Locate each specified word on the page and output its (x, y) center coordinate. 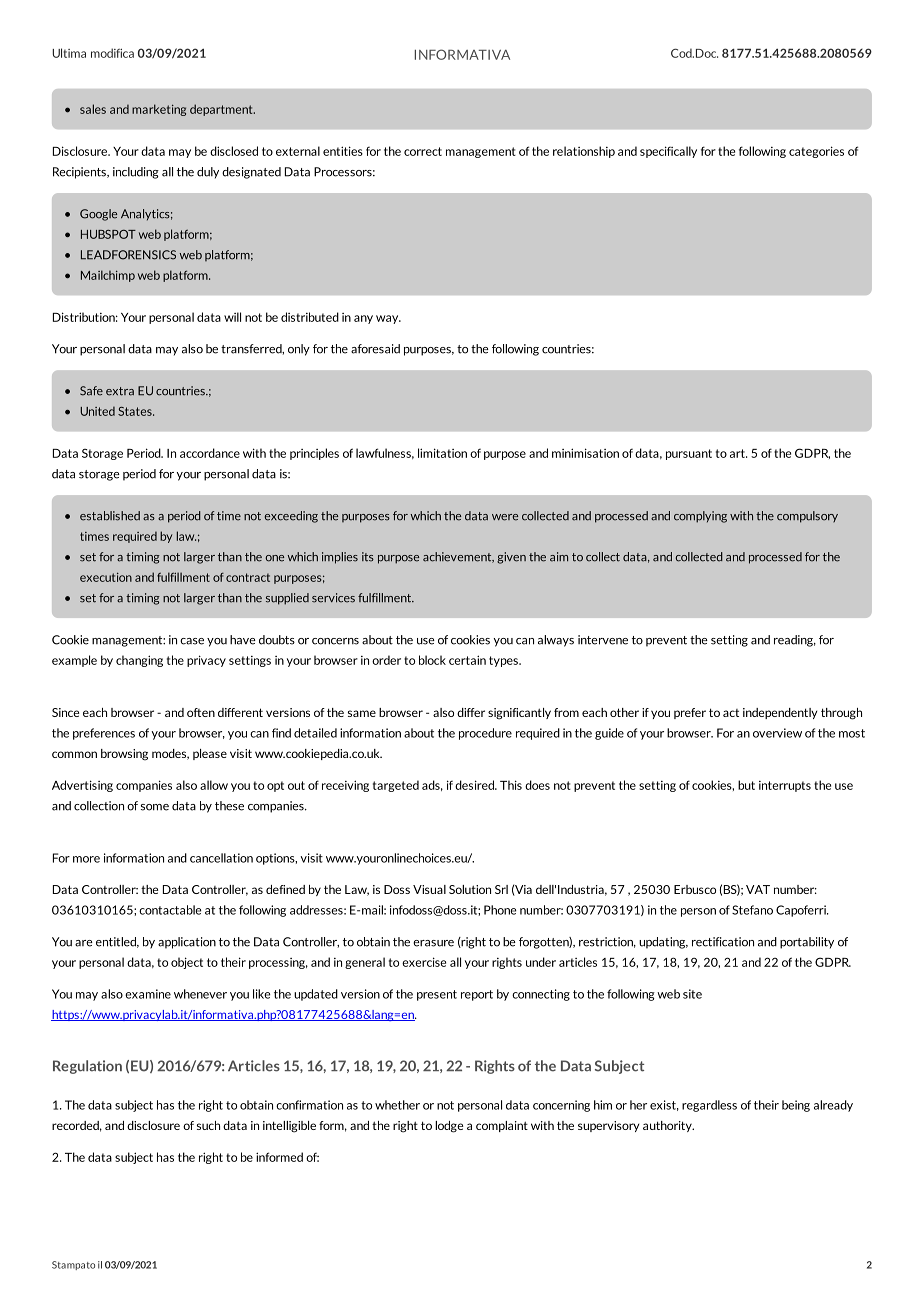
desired (475, 785)
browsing (124, 755)
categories (816, 152)
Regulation (87, 1067)
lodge (449, 1127)
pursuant (689, 454)
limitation (442, 453)
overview (777, 733)
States (136, 411)
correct (423, 151)
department (222, 110)
